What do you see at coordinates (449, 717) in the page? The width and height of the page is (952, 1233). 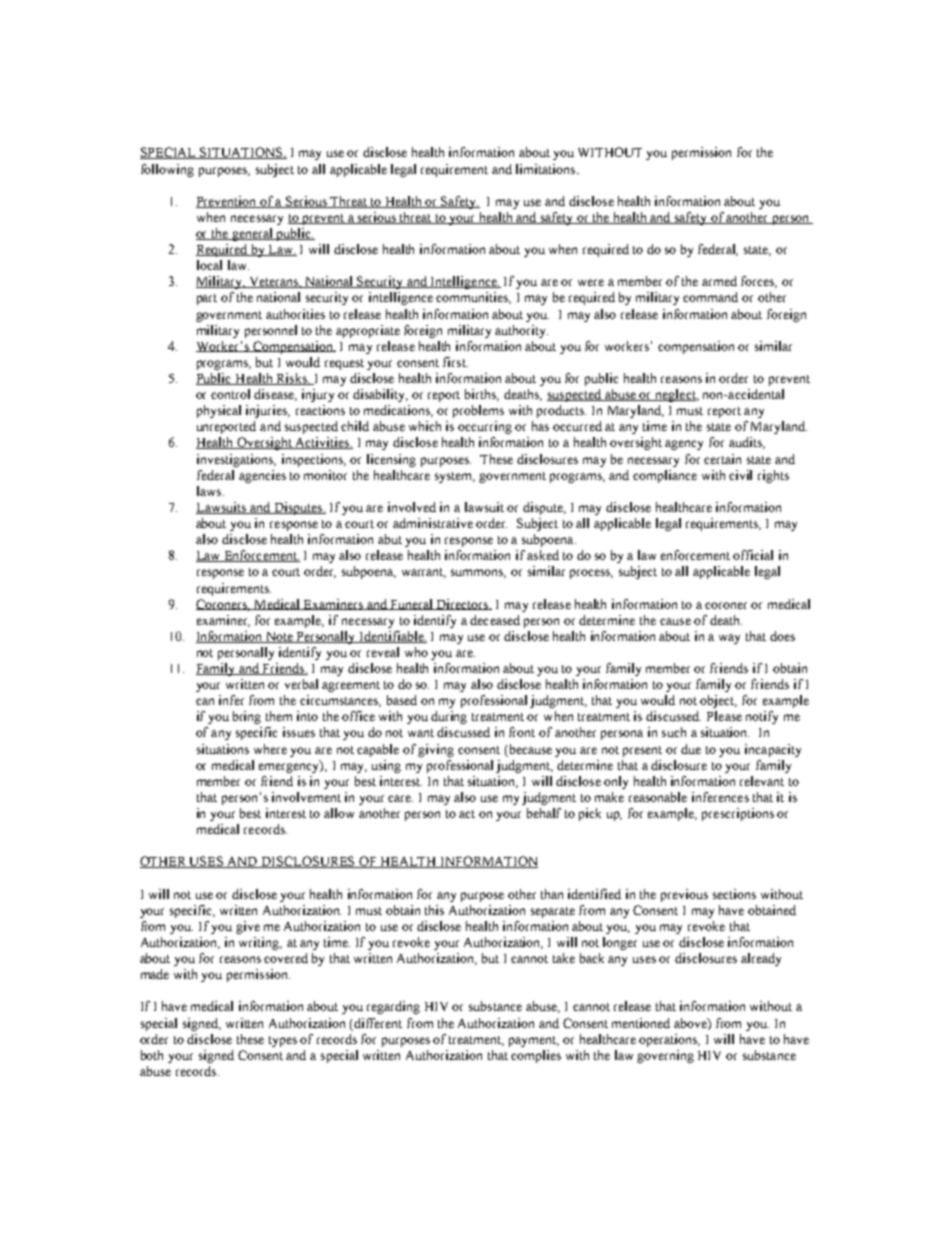 I see `during` at bounding box center [449, 717].
